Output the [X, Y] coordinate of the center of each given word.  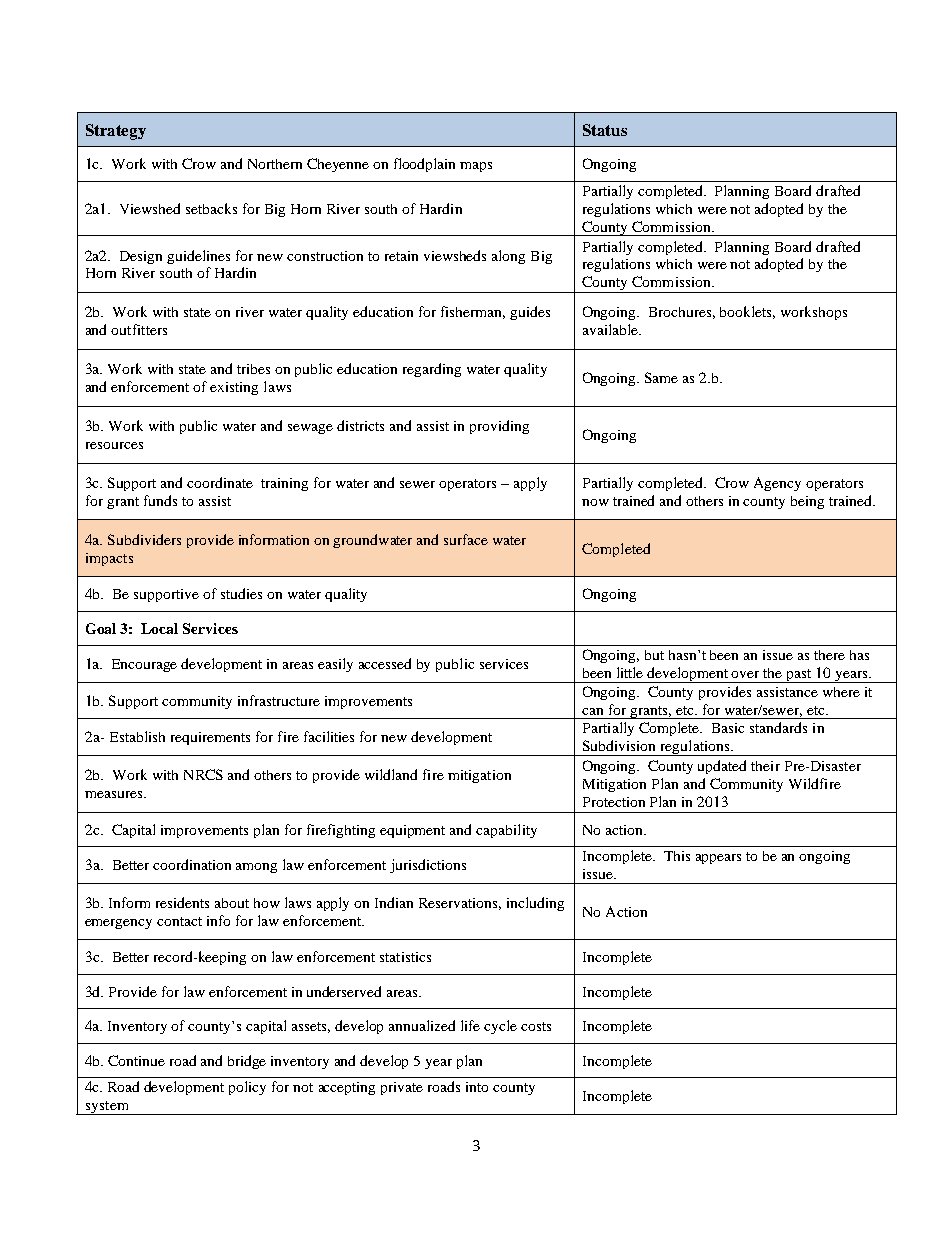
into [477, 1087]
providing [499, 427]
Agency [777, 484]
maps [476, 167]
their [765, 766]
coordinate [220, 482]
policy [247, 1088]
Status [605, 130]
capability [506, 831]
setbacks [211, 208]
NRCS [203, 774]
